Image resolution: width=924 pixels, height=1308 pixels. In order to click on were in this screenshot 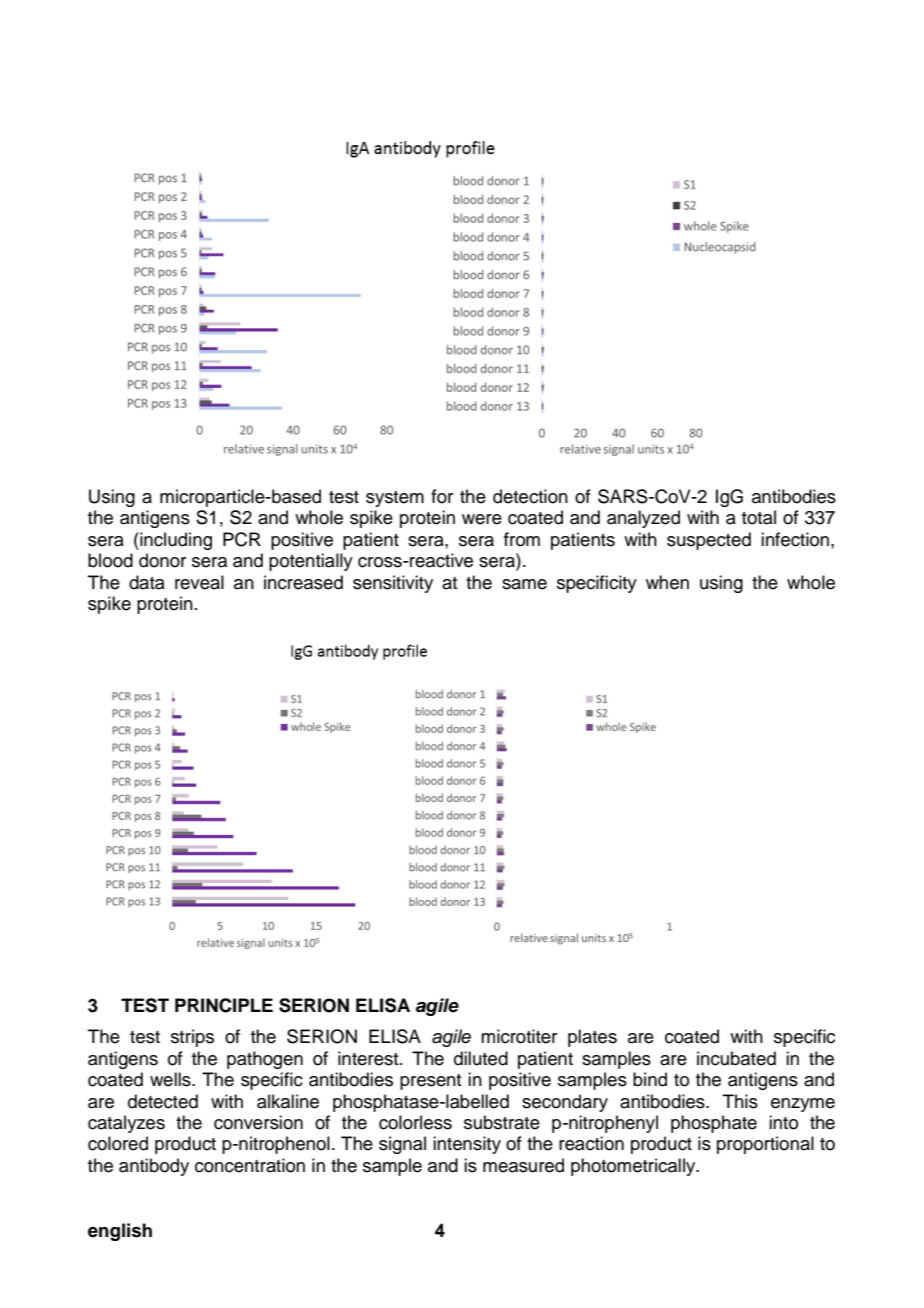, I will do `click(482, 519)`.
